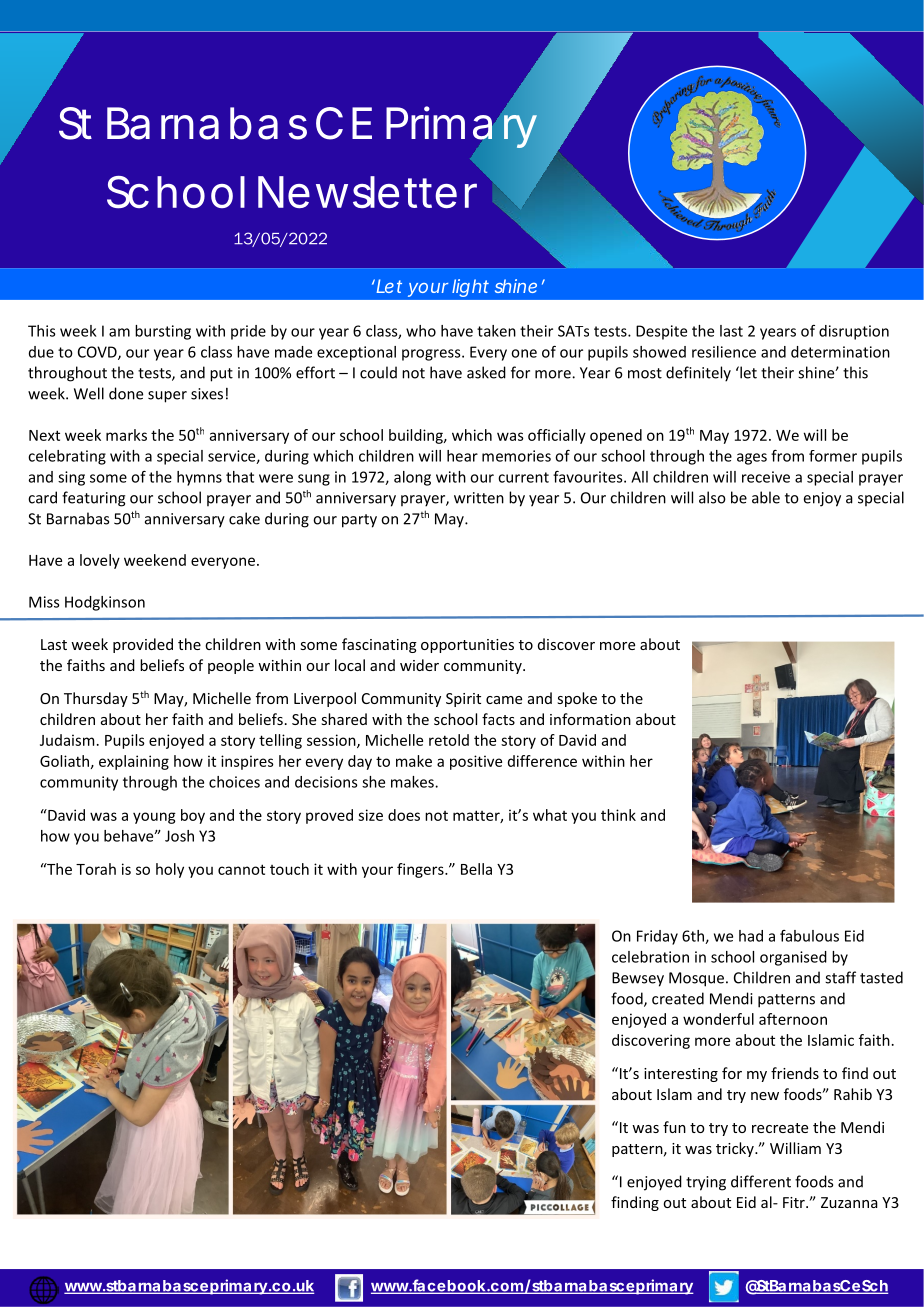 This screenshot has width=924, height=1307. What do you see at coordinates (367, 192) in the screenshot?
I see `Newsletter` at bounding box center [367, 192].
